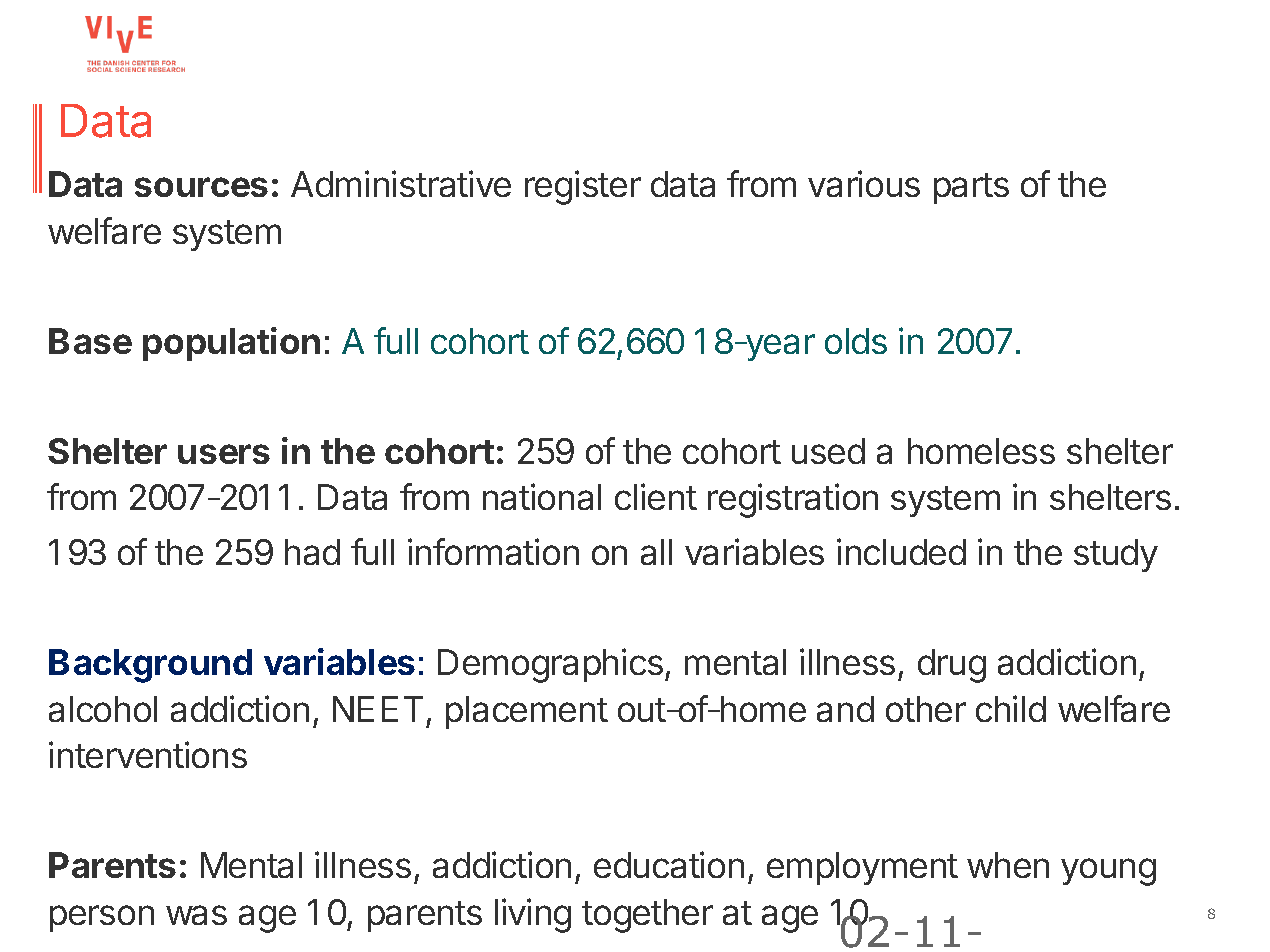  Describe the element at coordinates (971, 188) in the image. I see `parts` at that location.
